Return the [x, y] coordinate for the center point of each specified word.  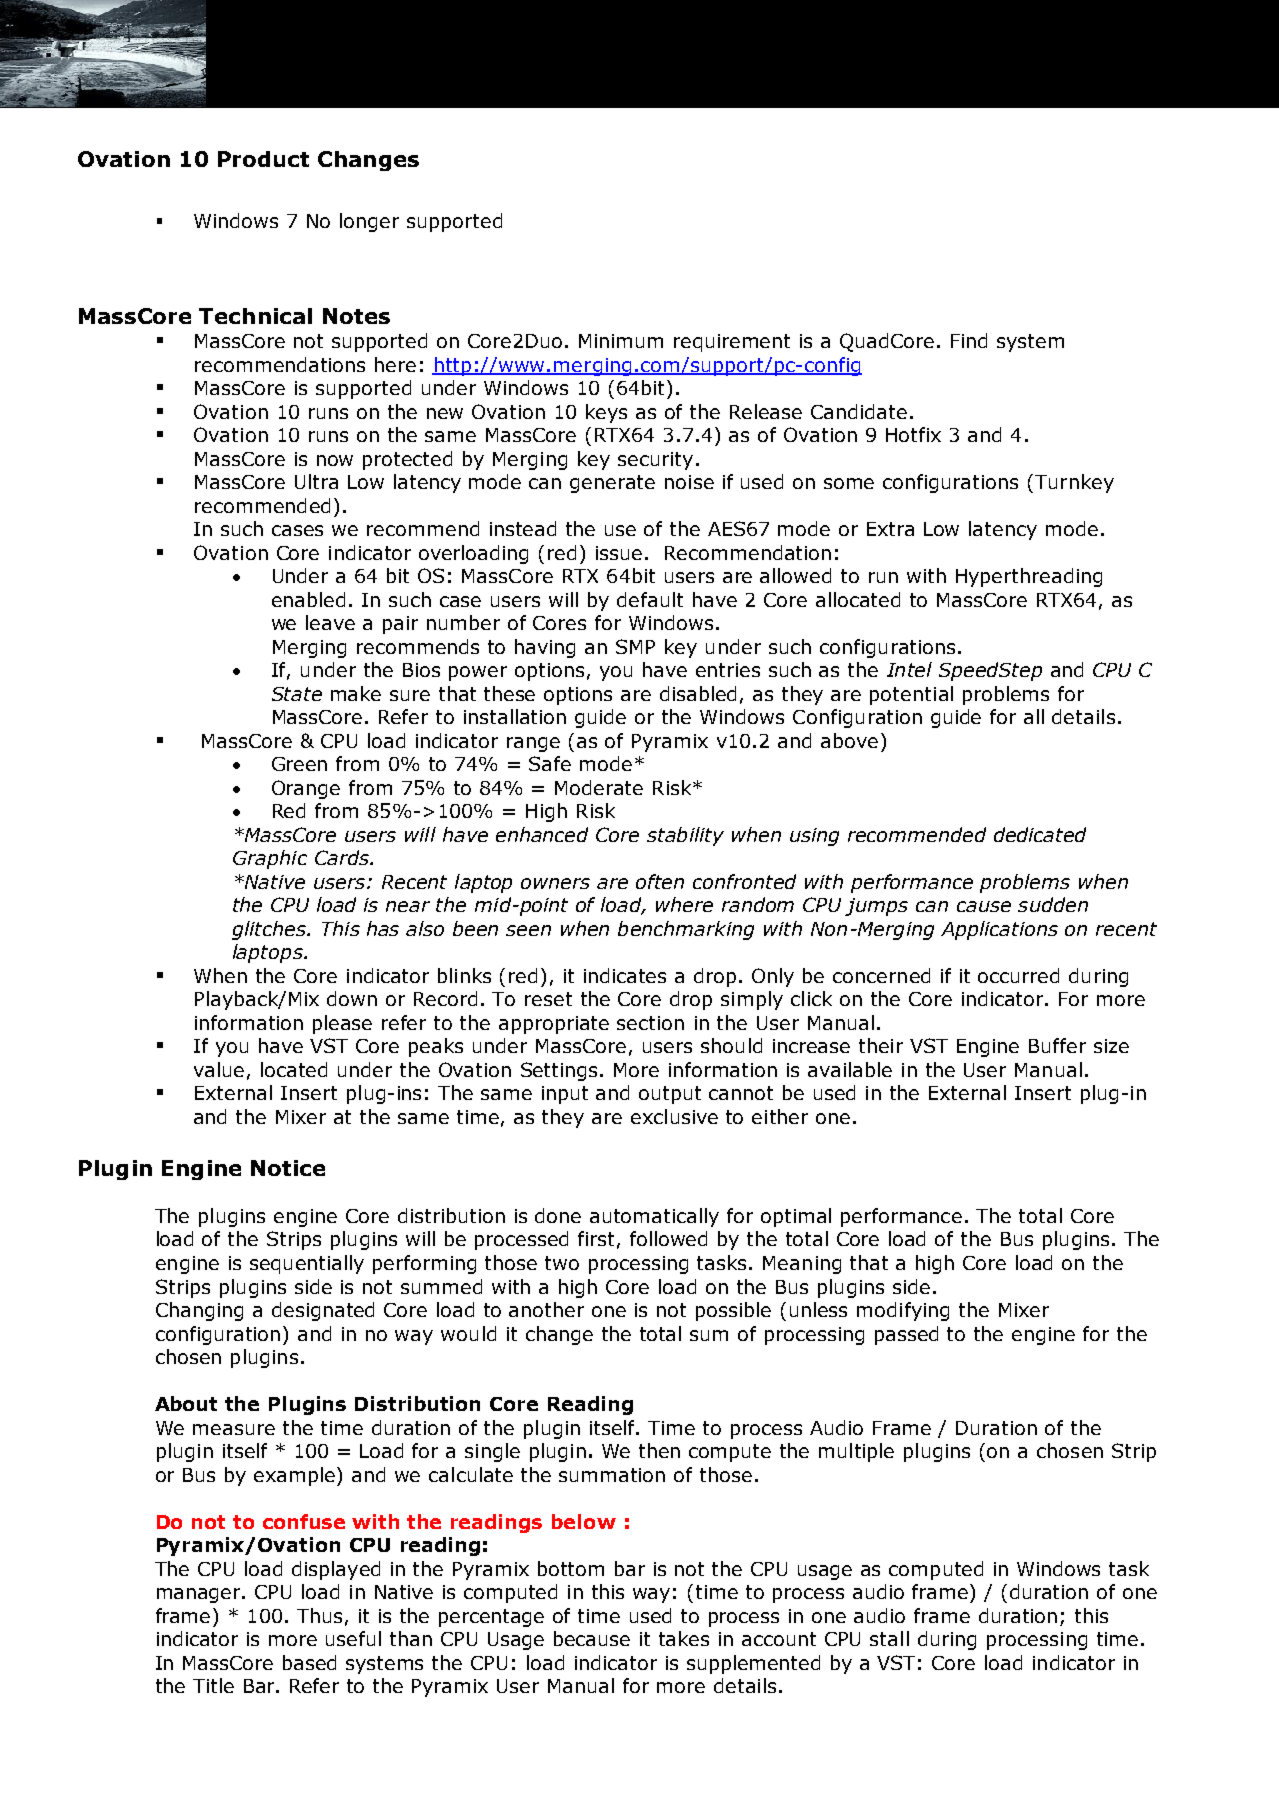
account [779, 1639]
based [309, 1662]
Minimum [621, 341]
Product [263, 159]
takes [684, 1638]
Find [969, 340]
